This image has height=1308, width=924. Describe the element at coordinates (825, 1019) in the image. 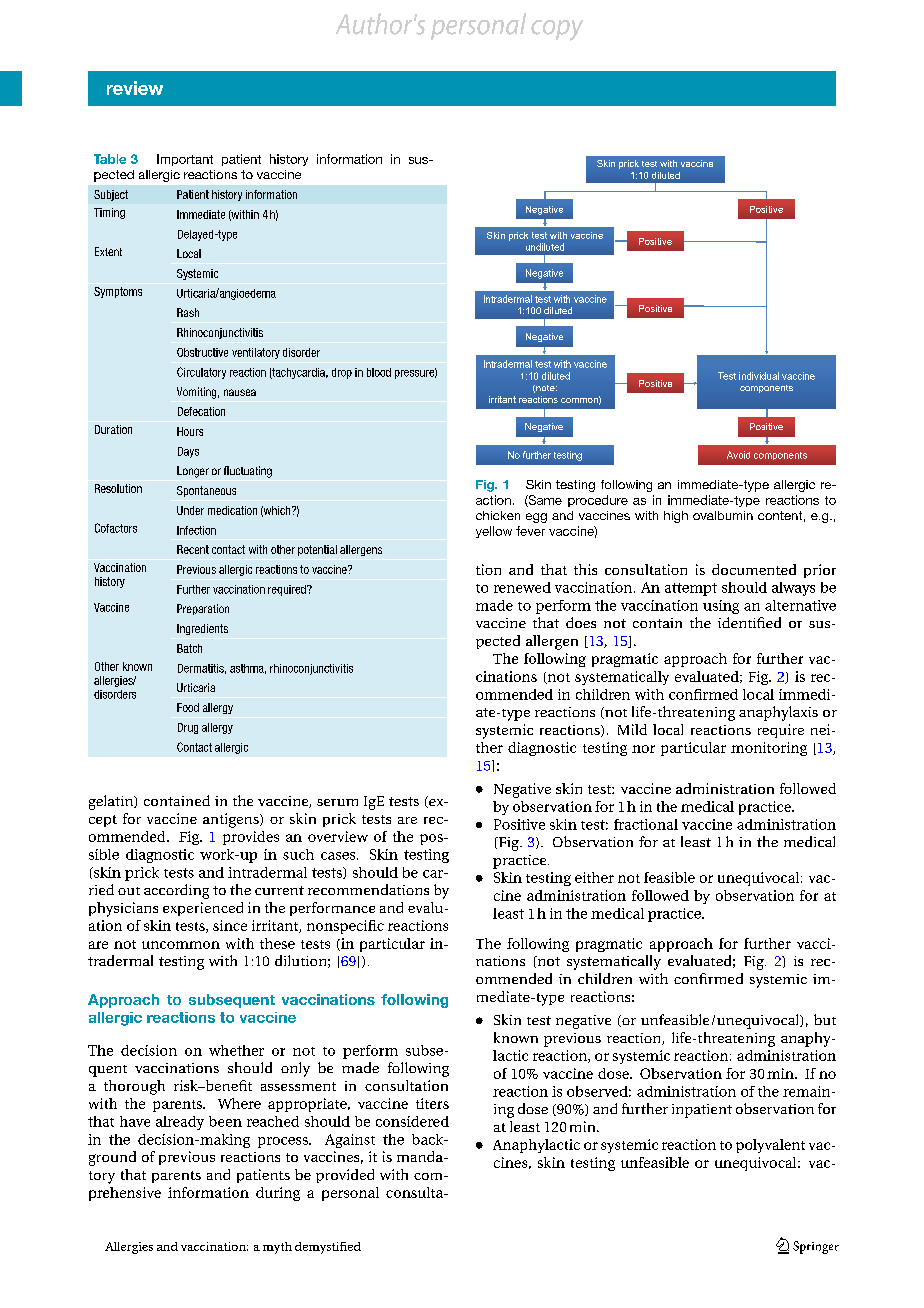

I see `but` at that location.
